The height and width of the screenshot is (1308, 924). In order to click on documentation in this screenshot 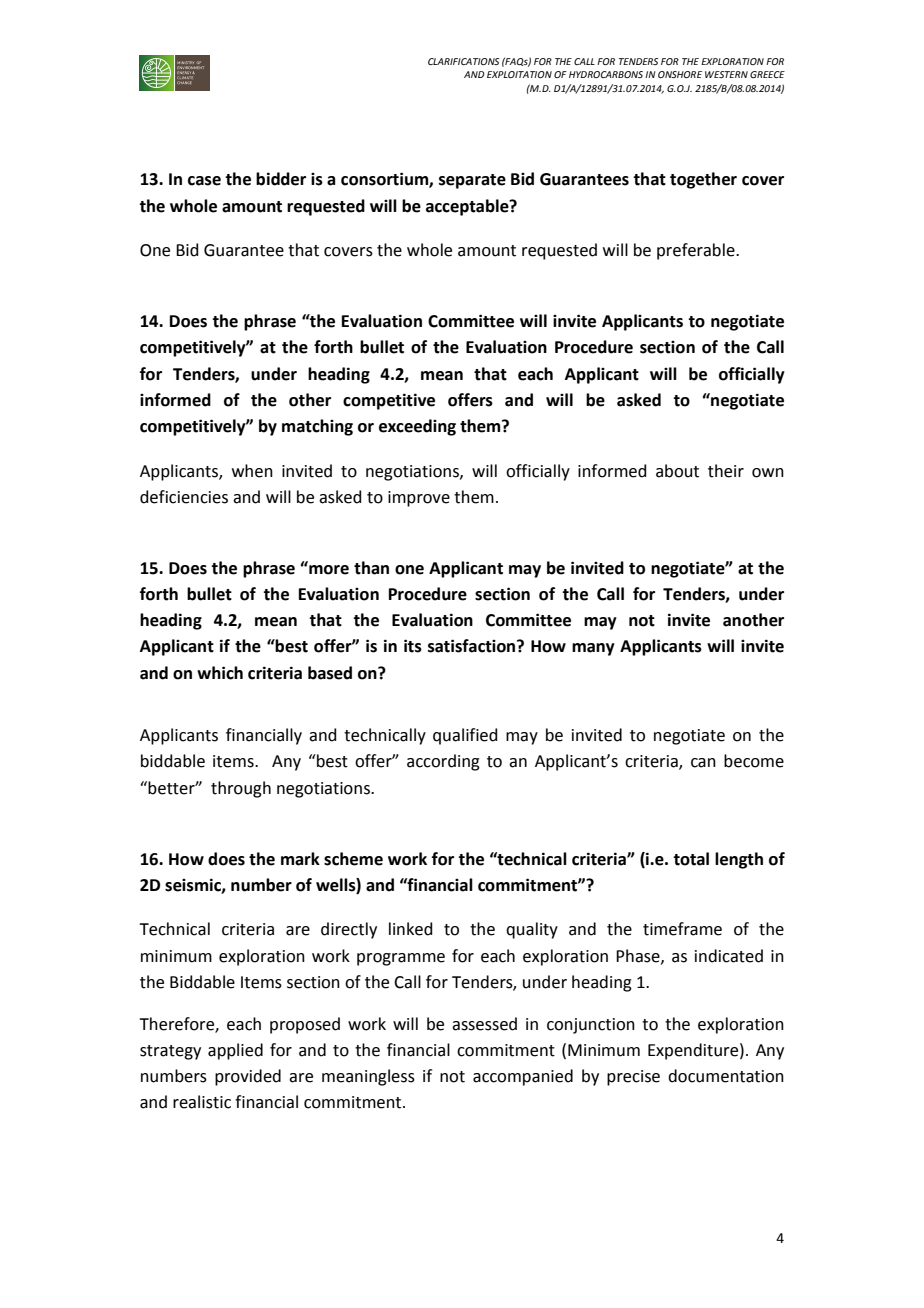, I will do `click(726, 1076)`.
